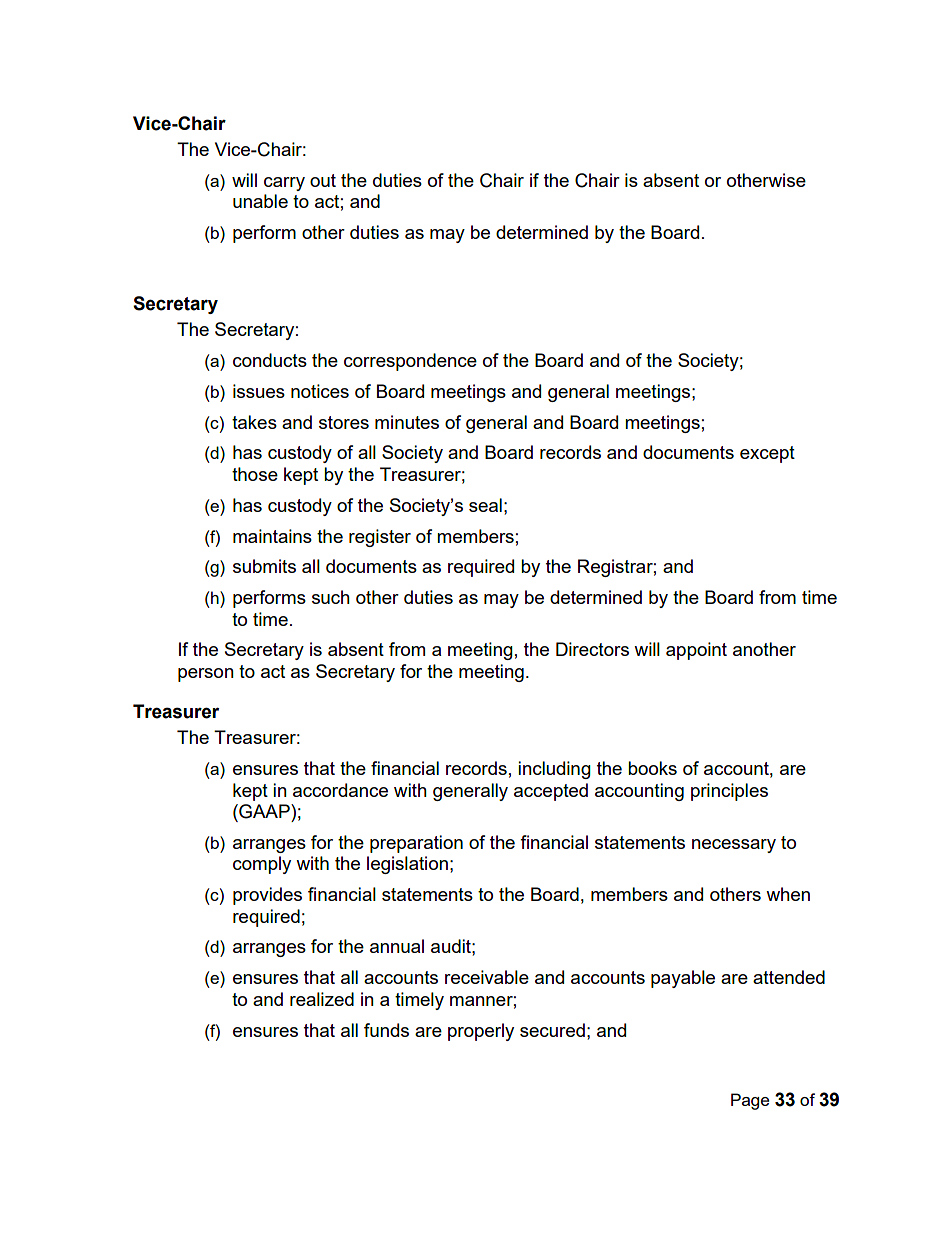 This screenshot has height=1233, width=952. What do you see at coordinates (485, 505) in the screenshot?
I see `seal` at bounding box center [485, 505].
